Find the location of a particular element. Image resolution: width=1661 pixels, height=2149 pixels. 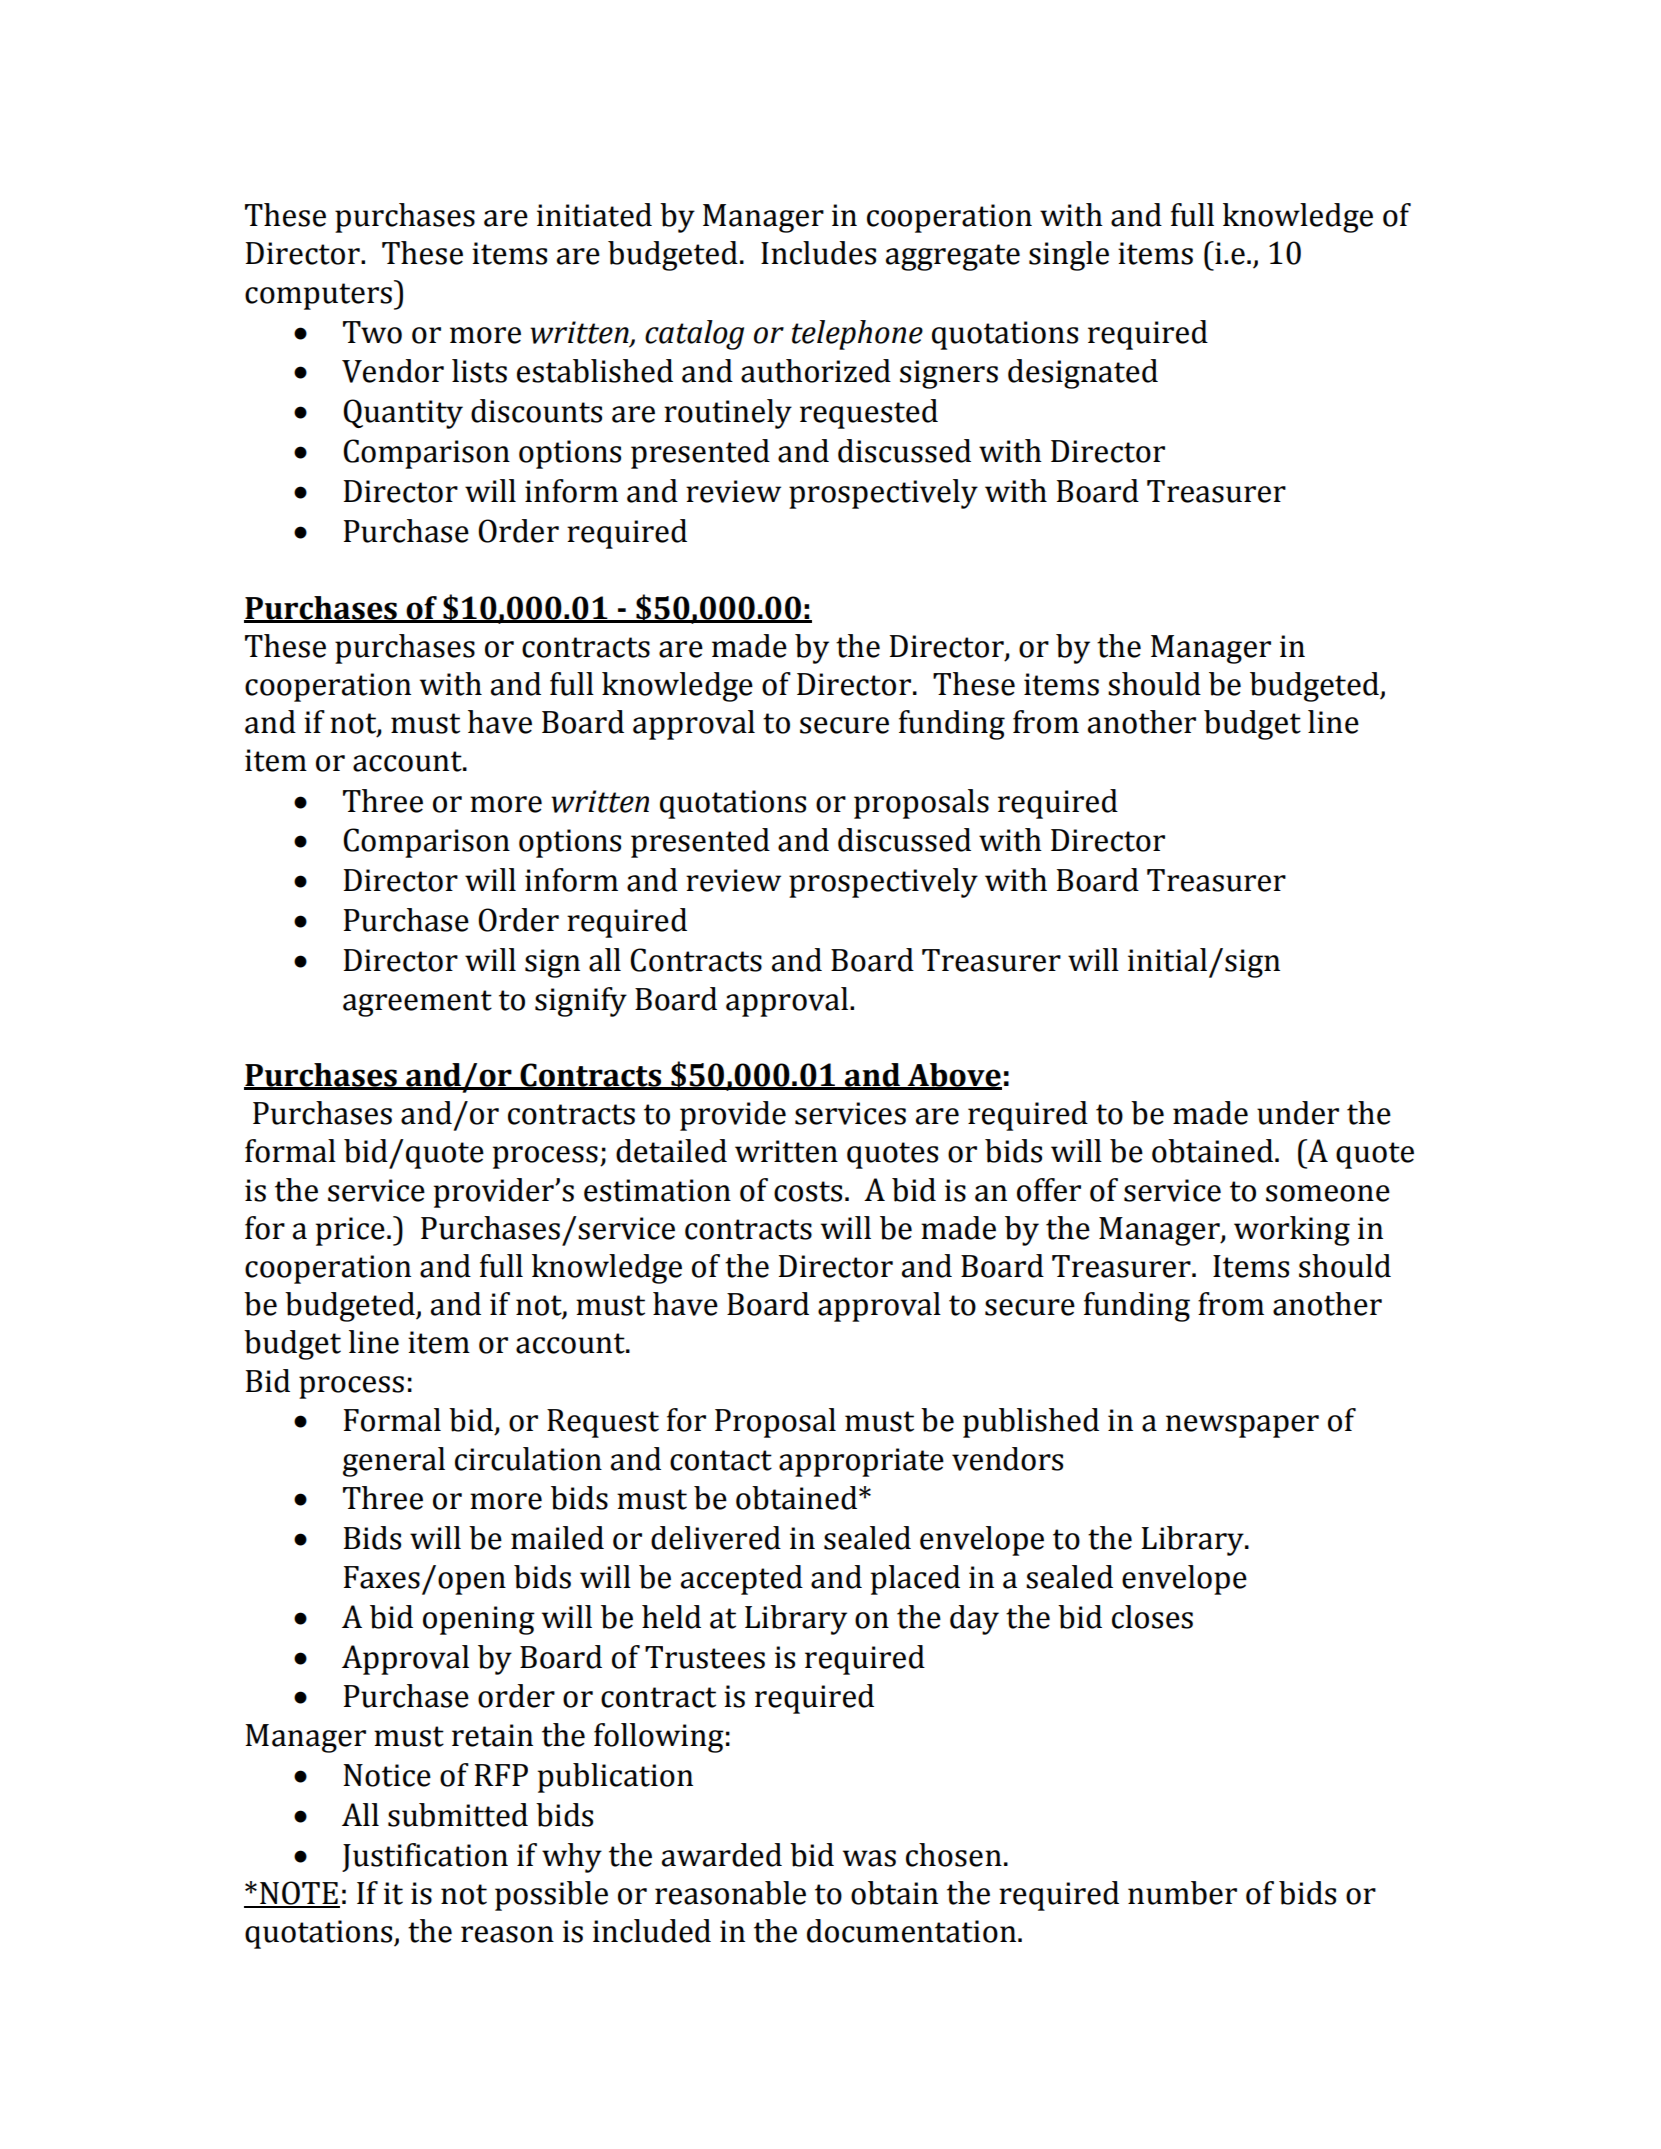

Above is located at coordinates (953, 1076).
